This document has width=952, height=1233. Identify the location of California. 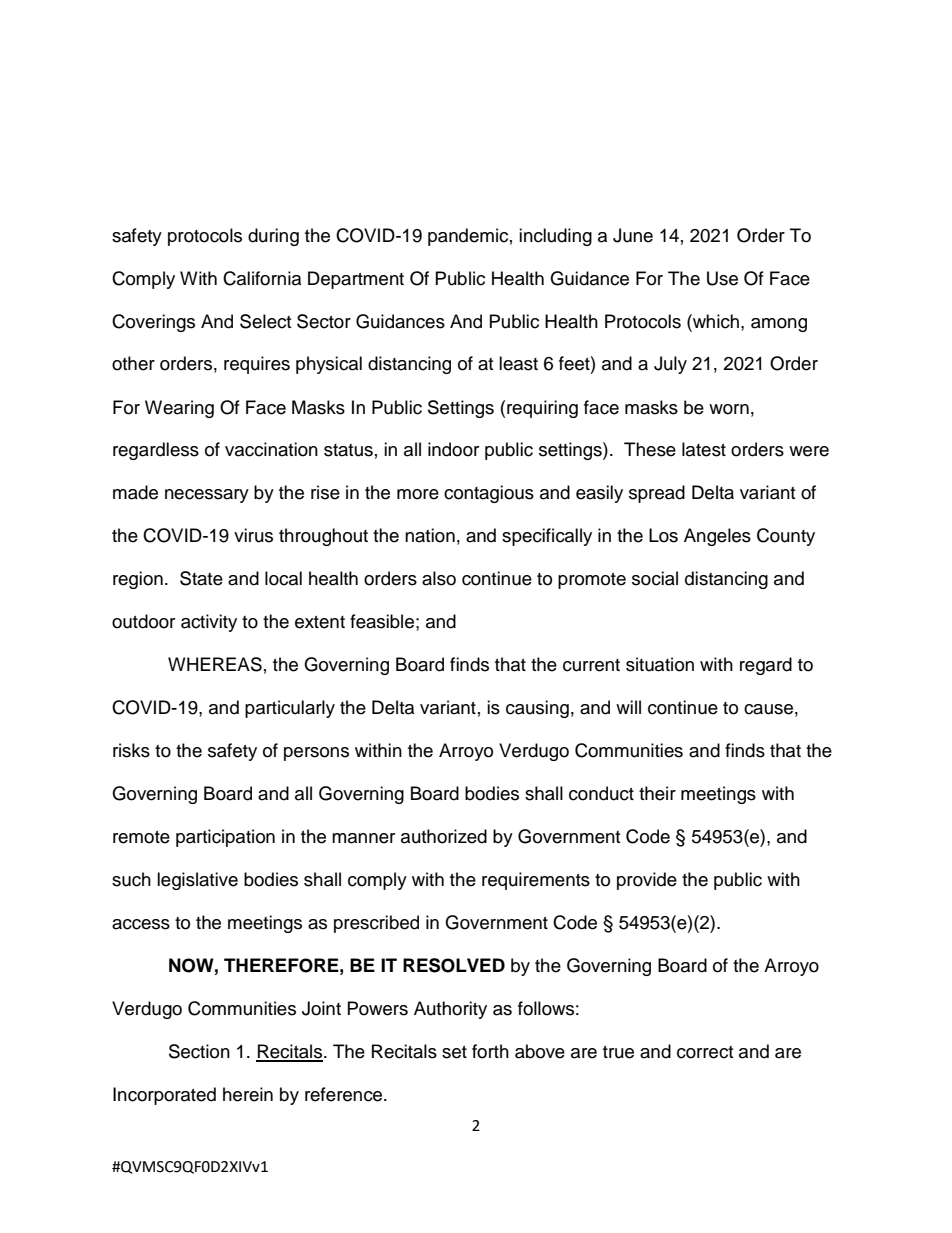
(262, 278).
